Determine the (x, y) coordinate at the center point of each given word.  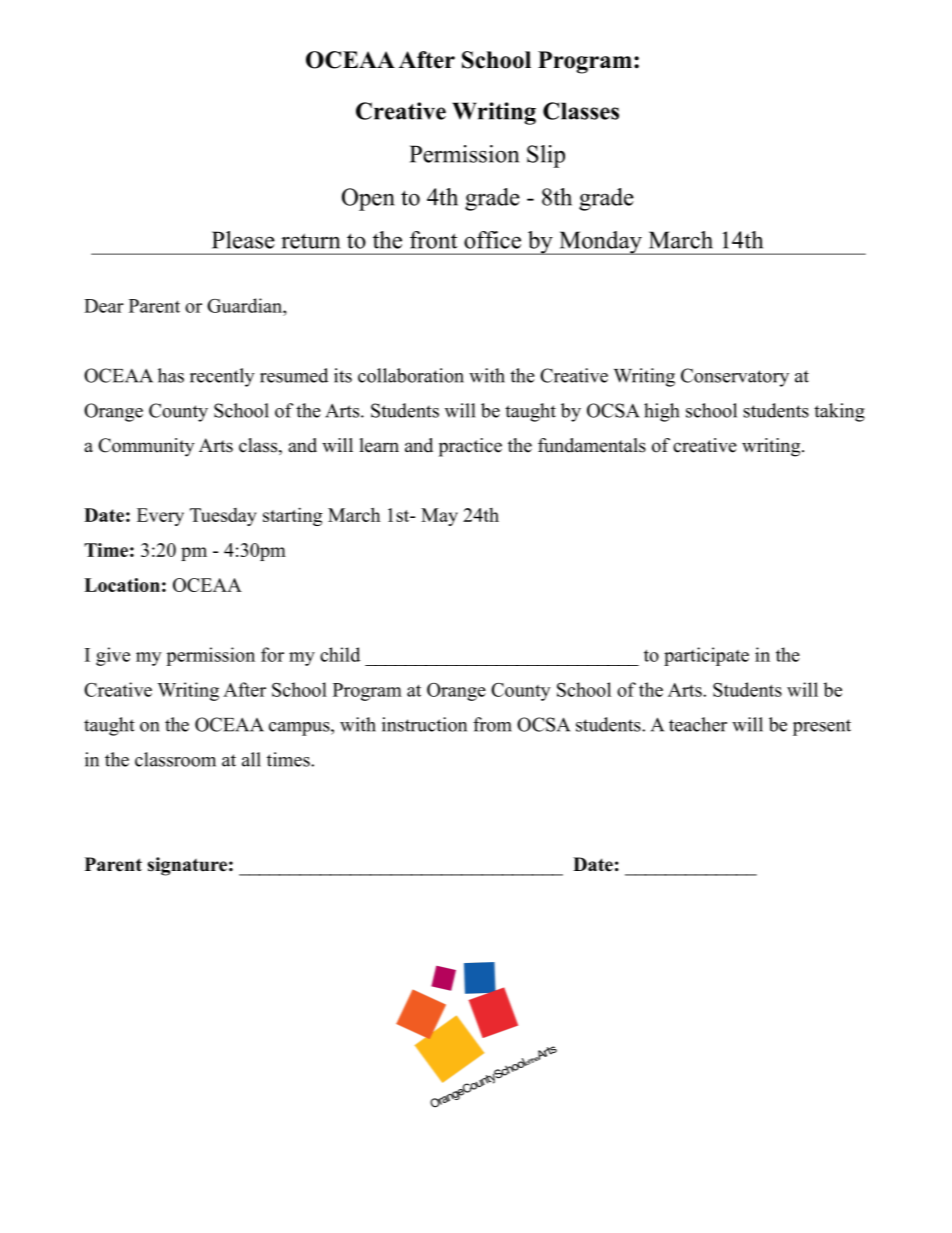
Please (243, 240)
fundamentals (592, 445)
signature (187, 866)
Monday (600, 243)
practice (470, 447)
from (492, 724)
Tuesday (223, 517)
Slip (546, 156)
